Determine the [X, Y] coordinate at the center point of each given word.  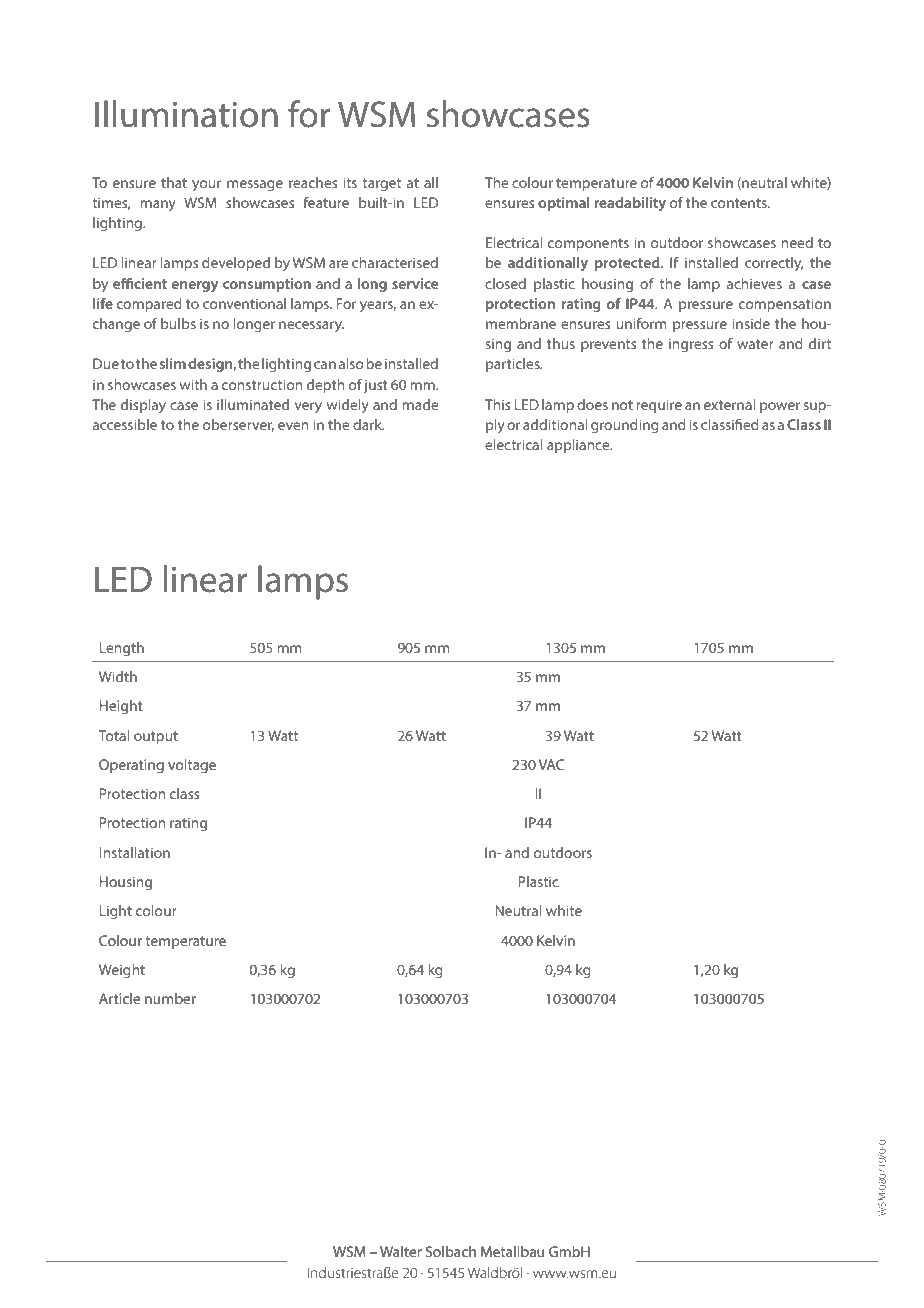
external [729, 404]
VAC [551, 764]
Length [122, 649]
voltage [192, 766]
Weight [122, 971]
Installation [135, 852]
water [755, 344]
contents [740, 203]
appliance [579, 446]
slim [172, 363]
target [382, 184]
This [497, 404]
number [170, 998]
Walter [401, 1251]
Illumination [186, 114]
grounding [625, 426]
